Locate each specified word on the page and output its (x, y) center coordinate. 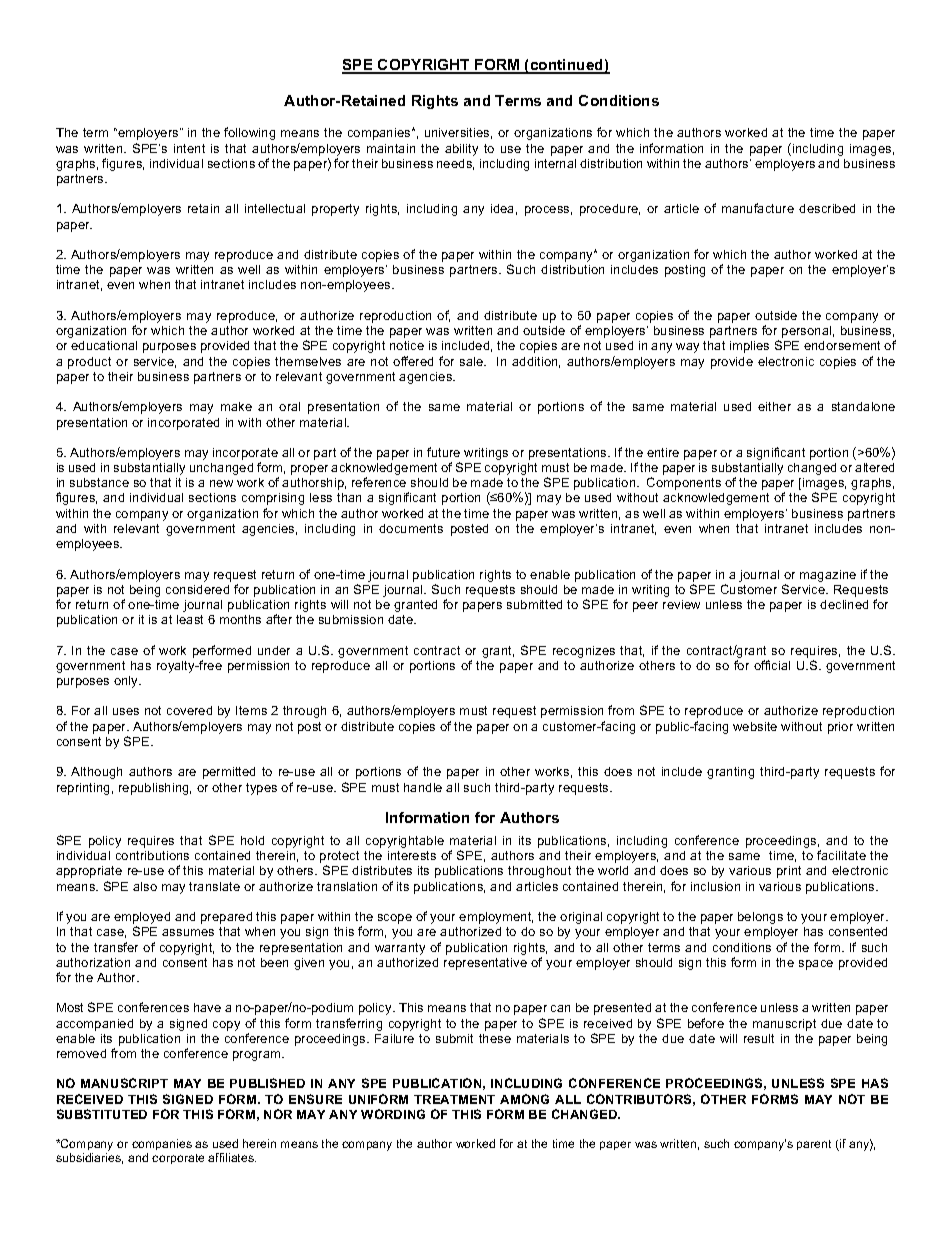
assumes (188, 932)
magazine (828, 576)
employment (496, 918)
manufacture (758, 208)
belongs (760, 918)
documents (411, 528)
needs (455, 164)
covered (189, 710)
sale (473, 361)
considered (197, 589)
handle (423, 787)
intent (189, 148)
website (755, 726)
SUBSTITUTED (102, 1114)
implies (749, 347)
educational (104, 345)
